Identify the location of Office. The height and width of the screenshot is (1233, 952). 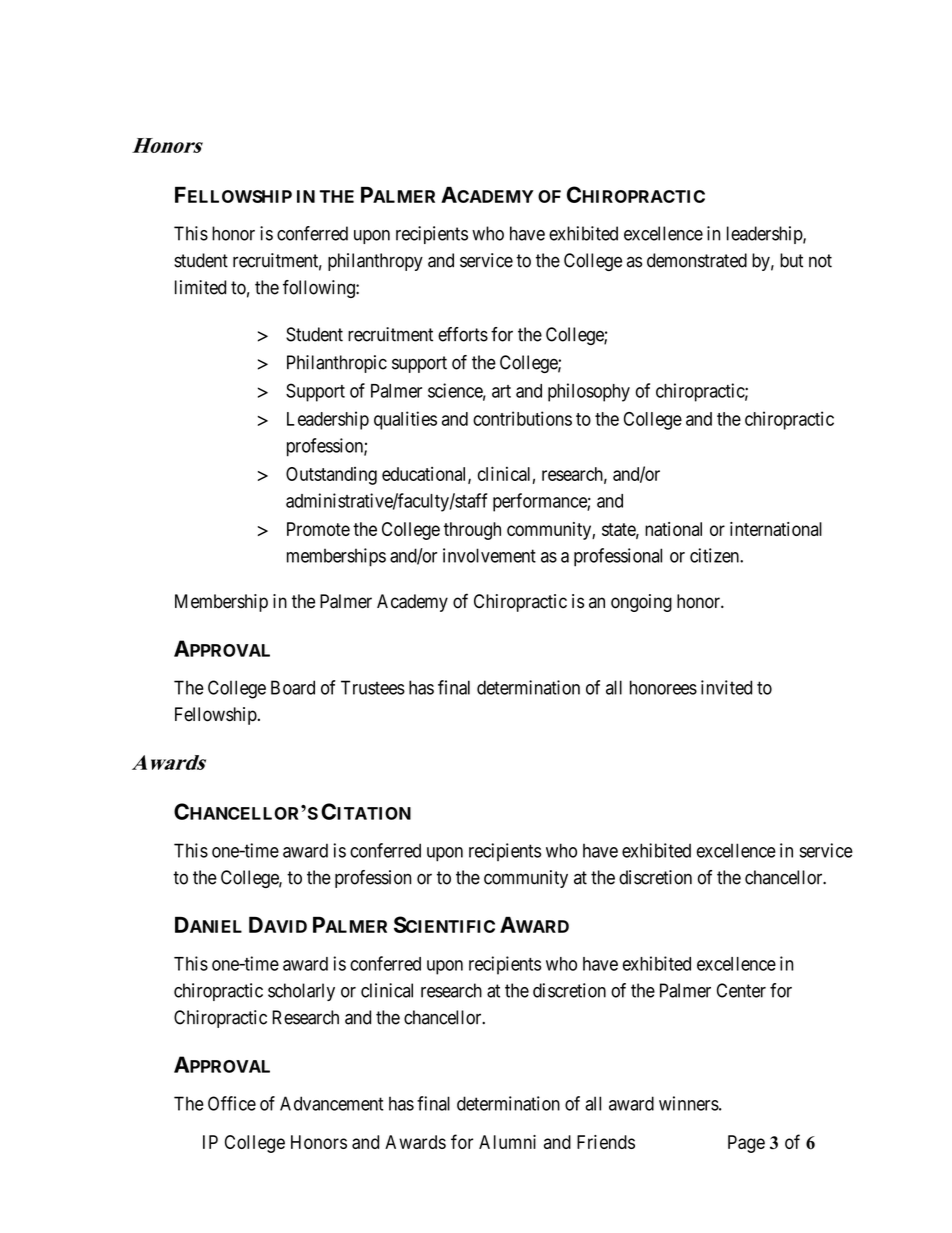
(232, 1103).
